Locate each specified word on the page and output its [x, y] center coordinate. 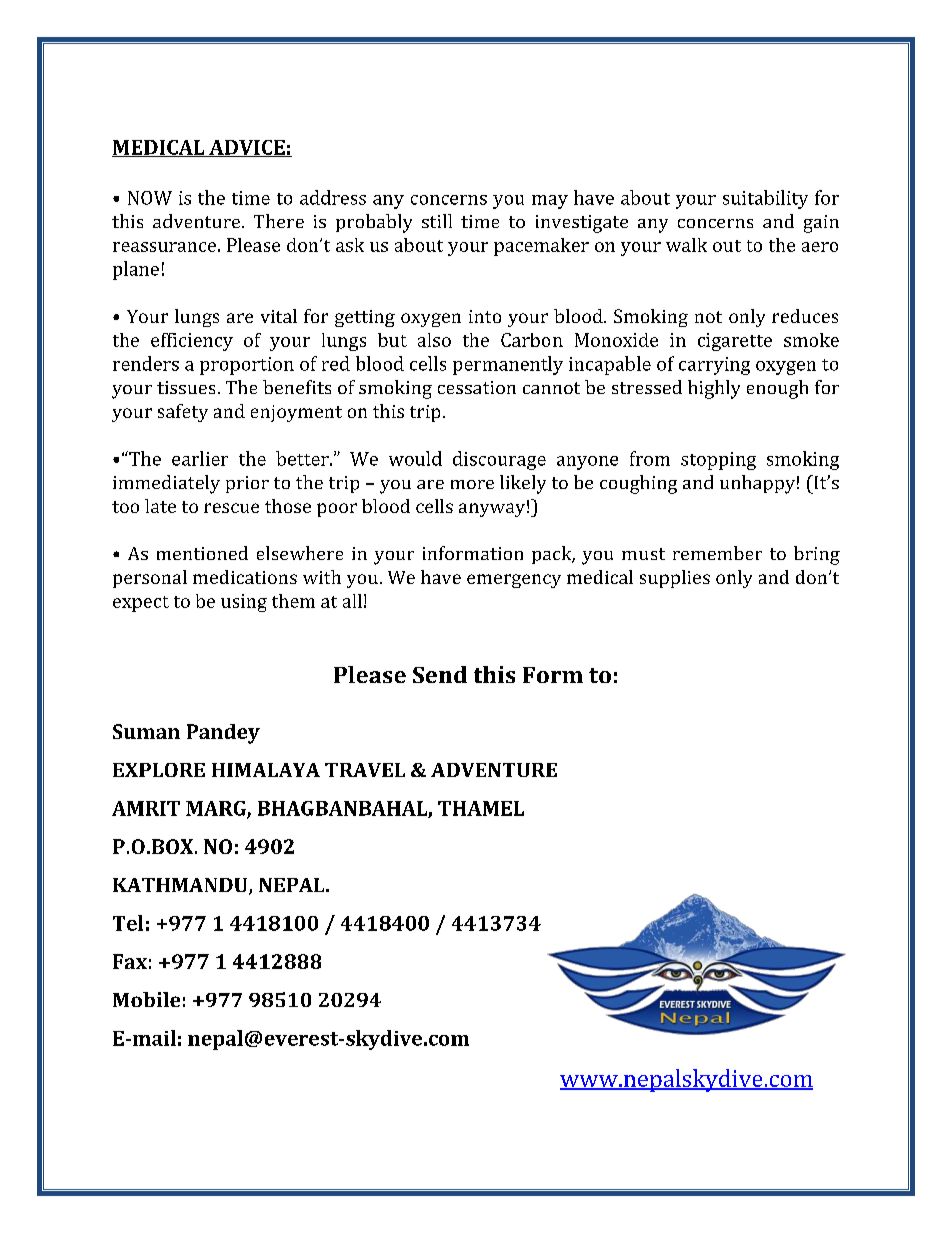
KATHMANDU [181, 886]
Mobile [146, 999]
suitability [765, 199]
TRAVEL [365, 770]
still [437, 221]
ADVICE [247, 148]
